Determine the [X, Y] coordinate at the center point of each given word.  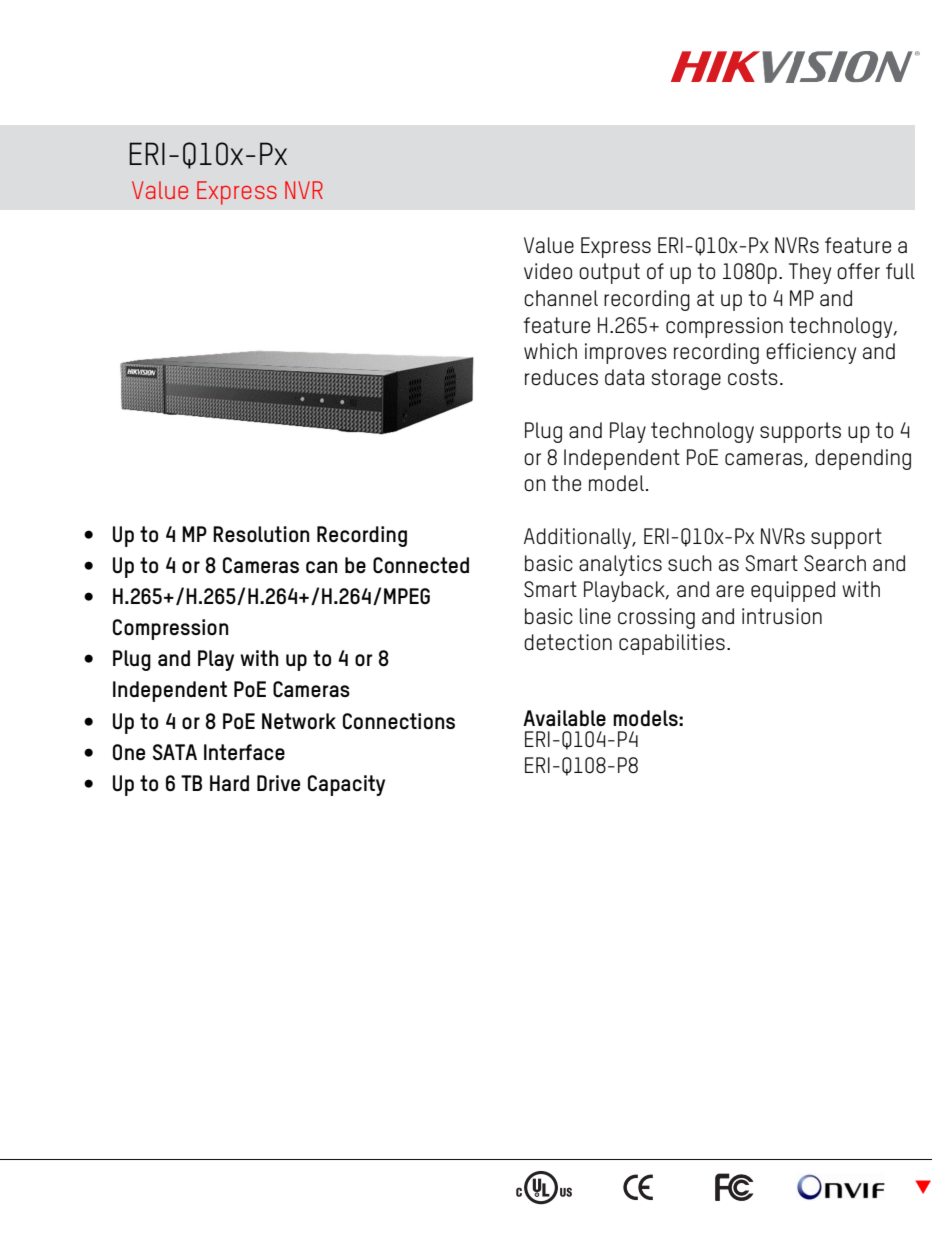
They [810, 273]
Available [564, 718]
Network [299, 721]
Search [835, 563]
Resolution [261, 534]
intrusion [782, 616]
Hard [229, 783]
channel [561, 298]
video [548, 271]
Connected [421, 565]
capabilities [672, 644]
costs [753, 377]
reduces [561, 377]
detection [568, 642]
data [624, 377]
